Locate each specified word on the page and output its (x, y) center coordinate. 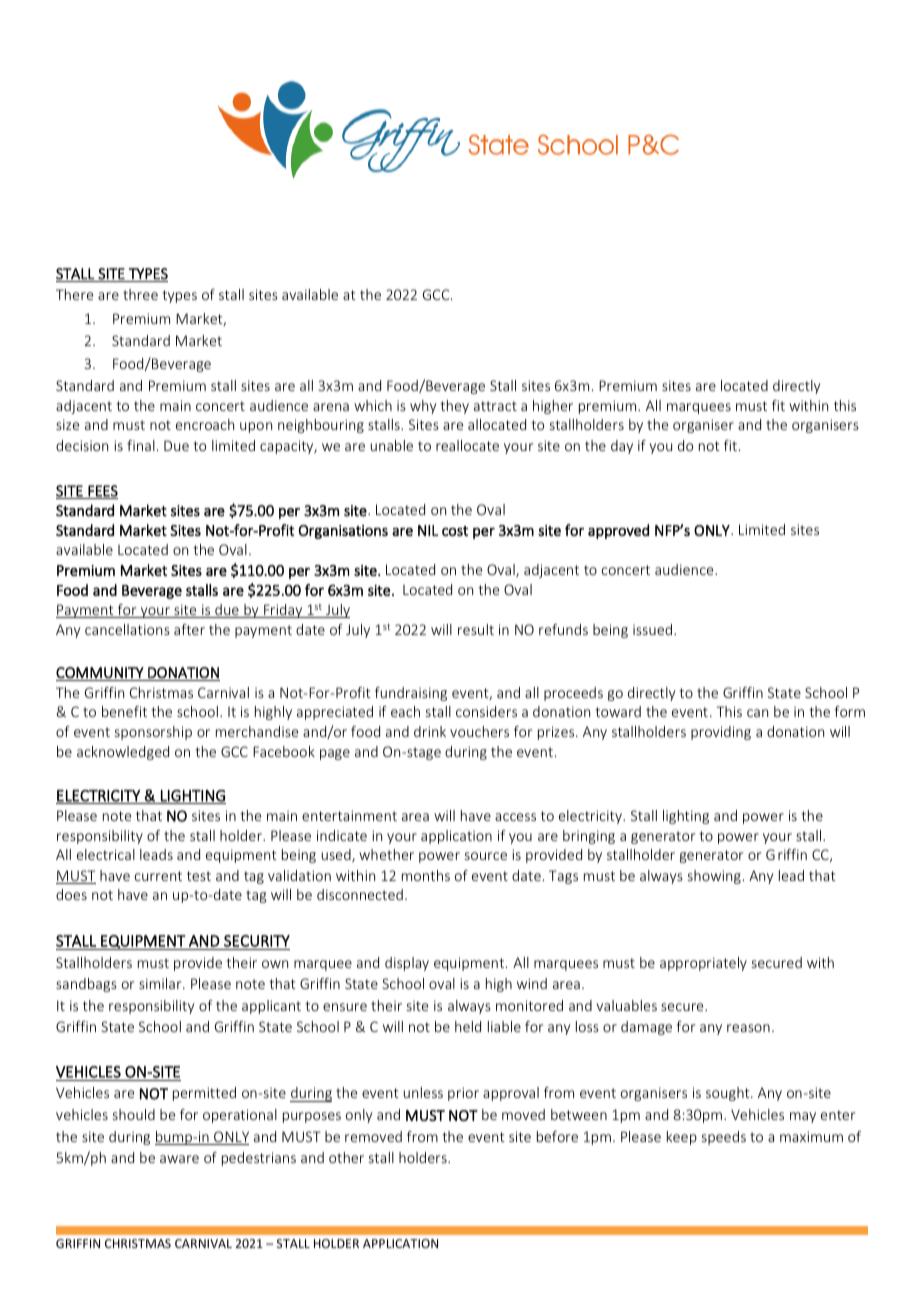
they (454, 407)
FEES (102, 492)
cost (455, 531)
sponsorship (153, 733)
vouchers (479, 731)
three (140, 294)
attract (495, 406)
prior (463, 1094)
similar (161, 983)
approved (618, 531)
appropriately (703, 964)
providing (721, 733)
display (407, 964)
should (134, 1114)
